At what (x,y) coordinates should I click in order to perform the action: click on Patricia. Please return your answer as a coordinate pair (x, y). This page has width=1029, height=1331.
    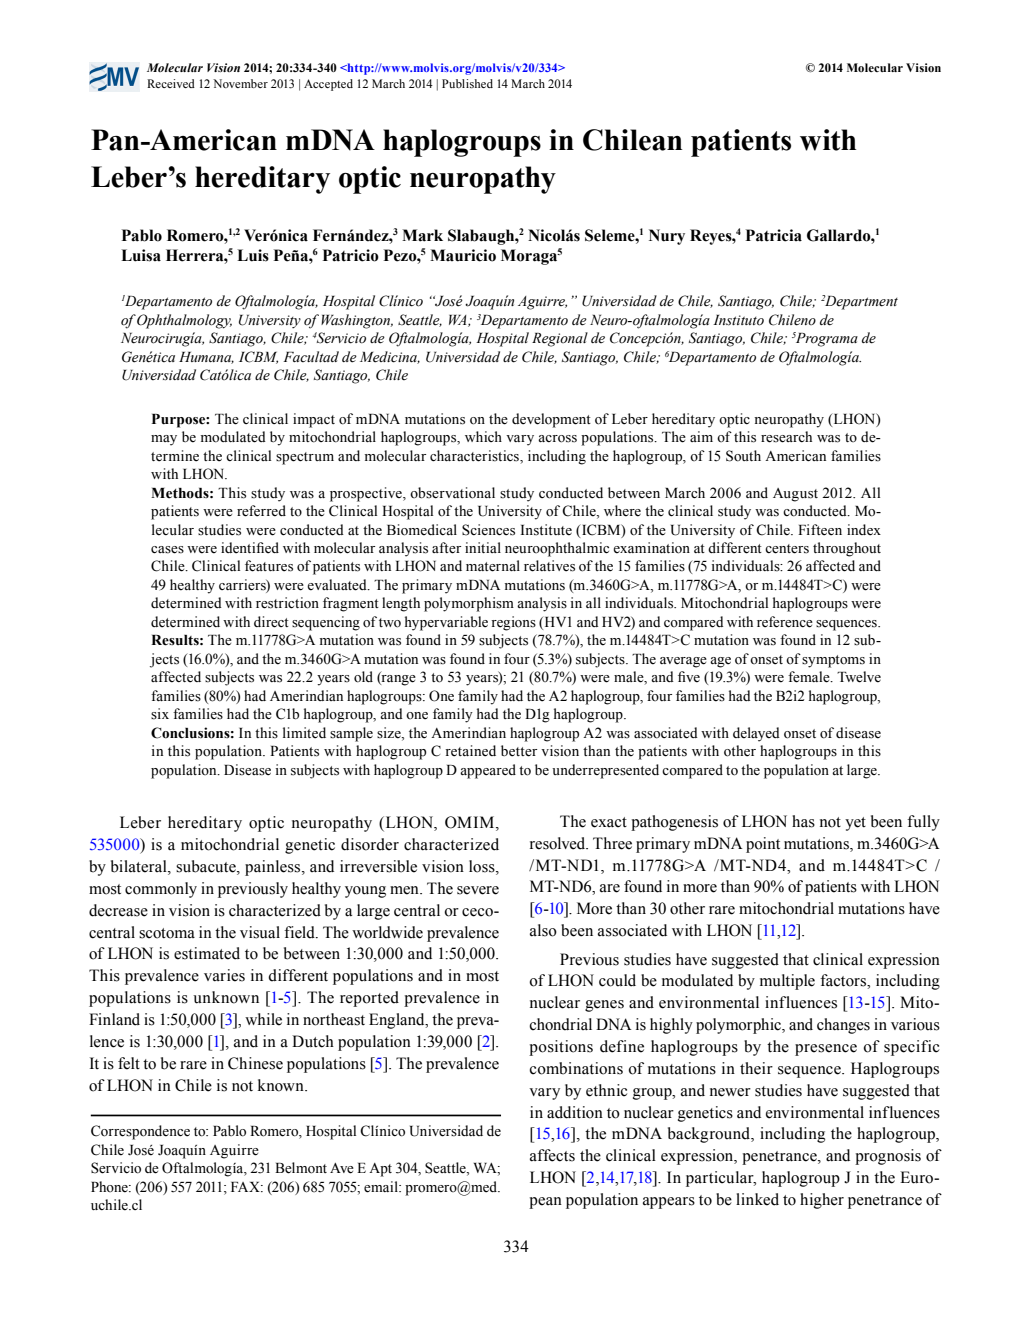
    Looking at the image, I should click on (774, 235).
